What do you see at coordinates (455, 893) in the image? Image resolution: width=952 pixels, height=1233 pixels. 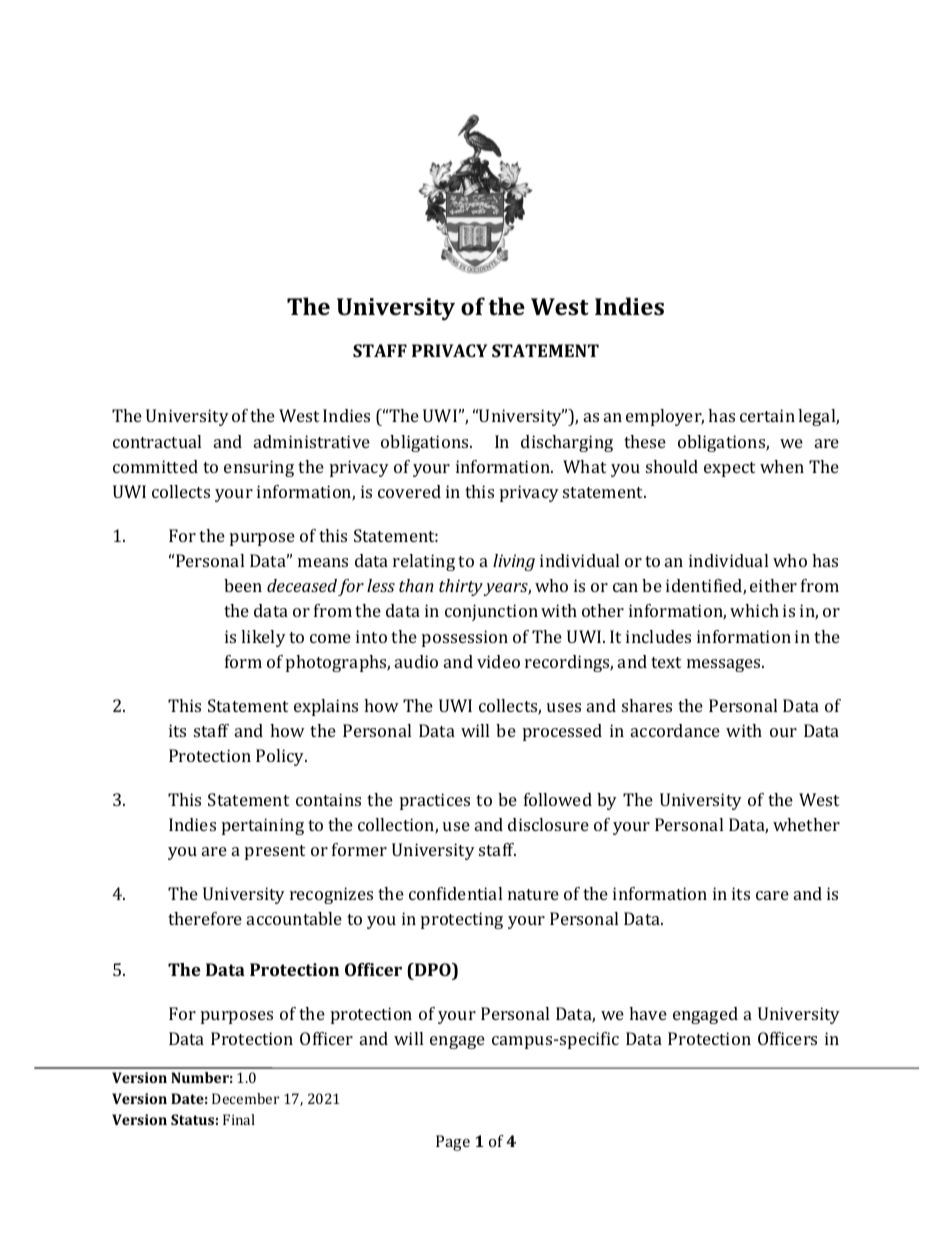 I see `confidential` at bounding box center [455, 893].
